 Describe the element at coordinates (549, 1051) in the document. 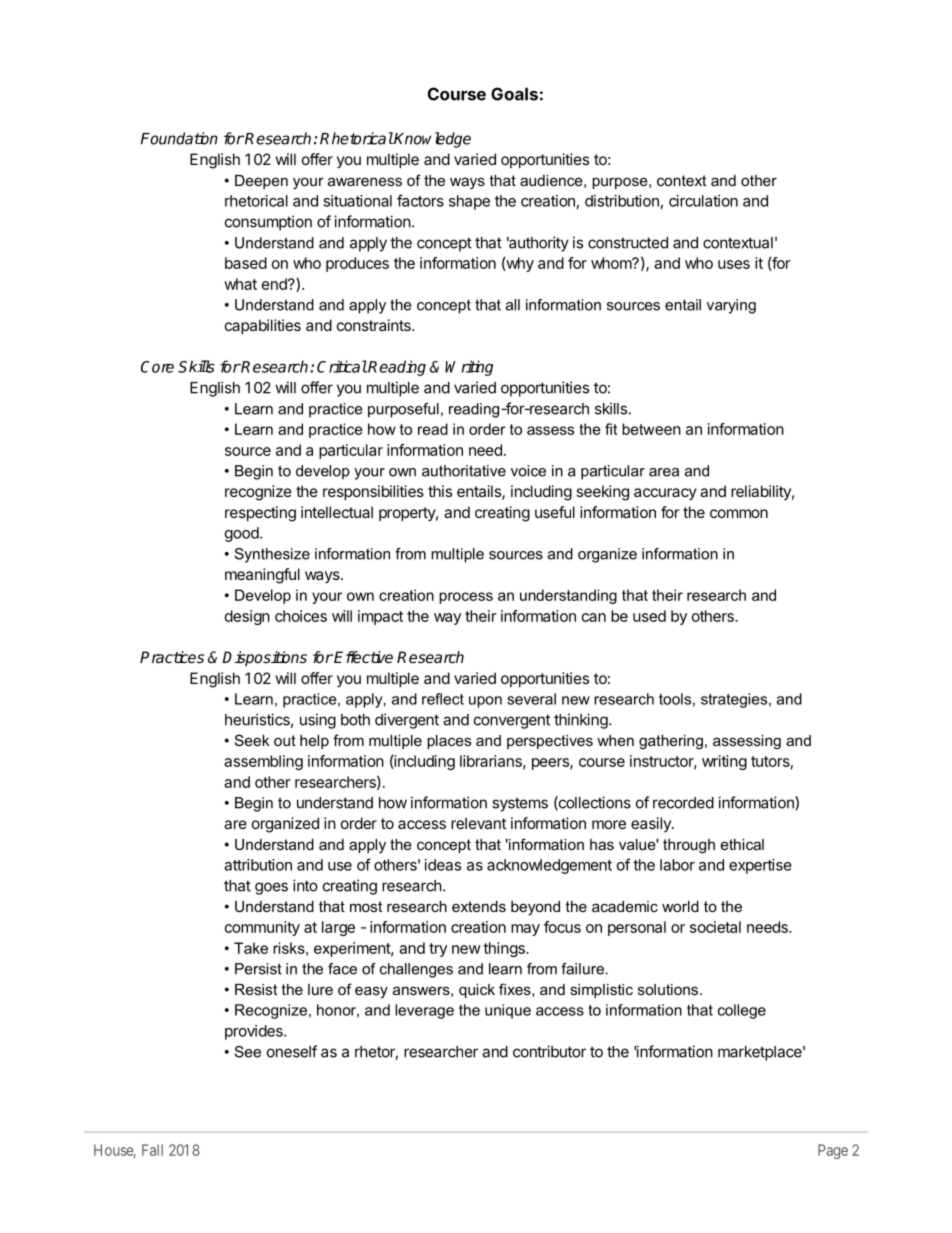

I see `contributor` at that location.
